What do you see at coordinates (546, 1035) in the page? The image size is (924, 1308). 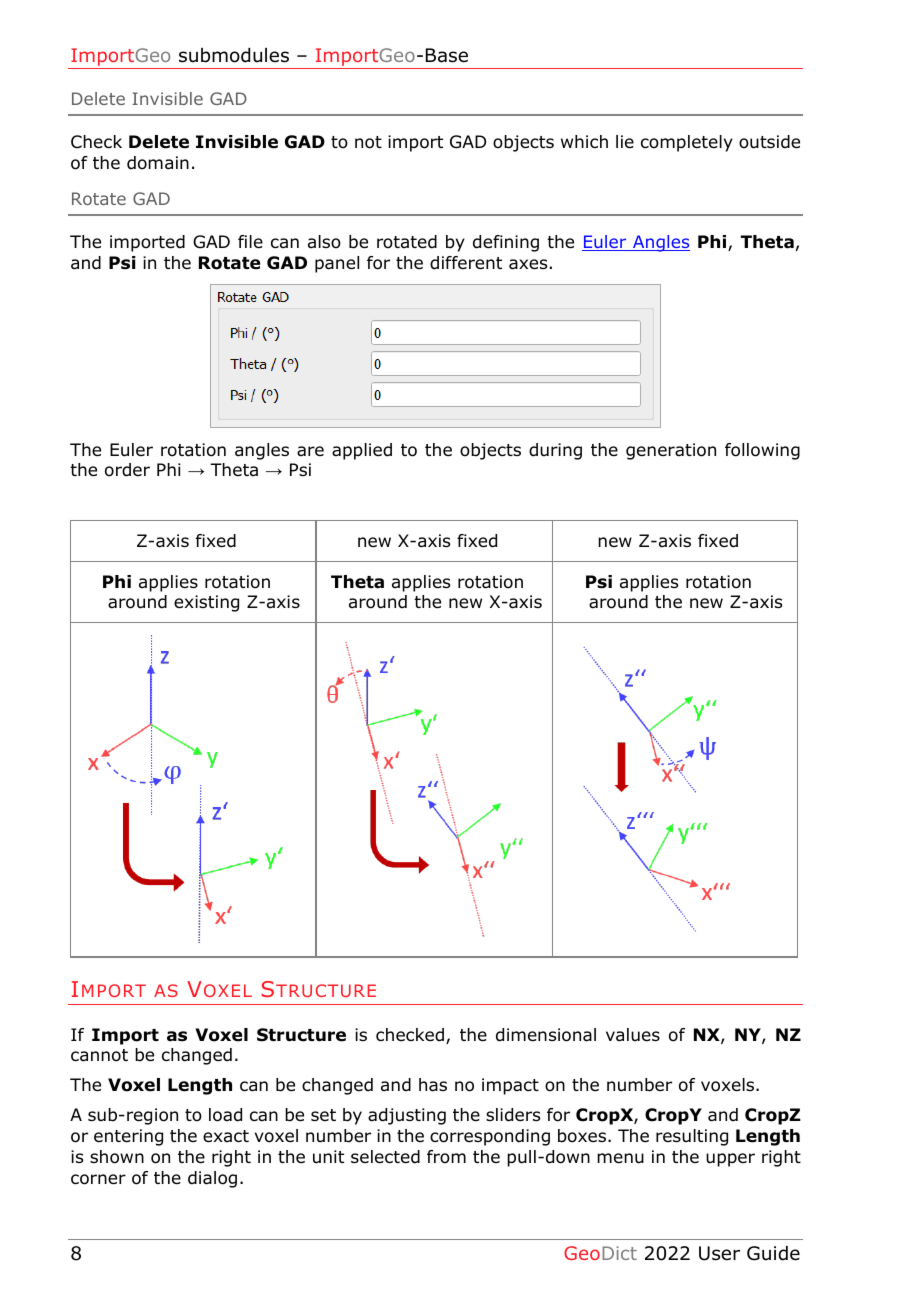 I see `dimensional` at bounding box center [546, 1035].
